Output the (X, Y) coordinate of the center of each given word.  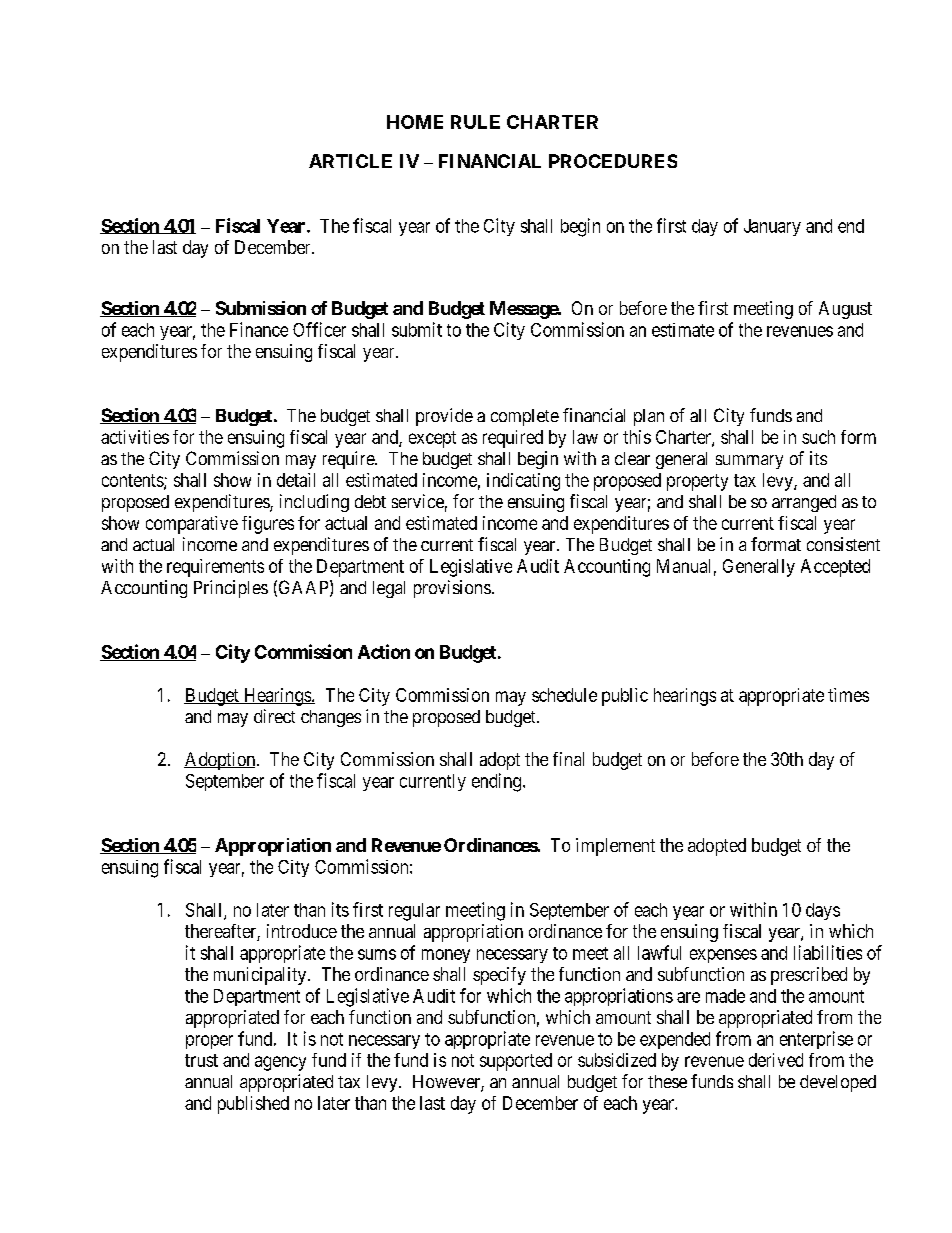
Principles (231, 589)
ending (498, 782)
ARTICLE (350, 161)
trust (201, 1060)
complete (525, 417)
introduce (302, 931)
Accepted (835, 568)
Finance (259, 329)
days (823, 911)
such (818, 437)
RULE (475, 122)
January (772, 227)
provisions (452, 589)
